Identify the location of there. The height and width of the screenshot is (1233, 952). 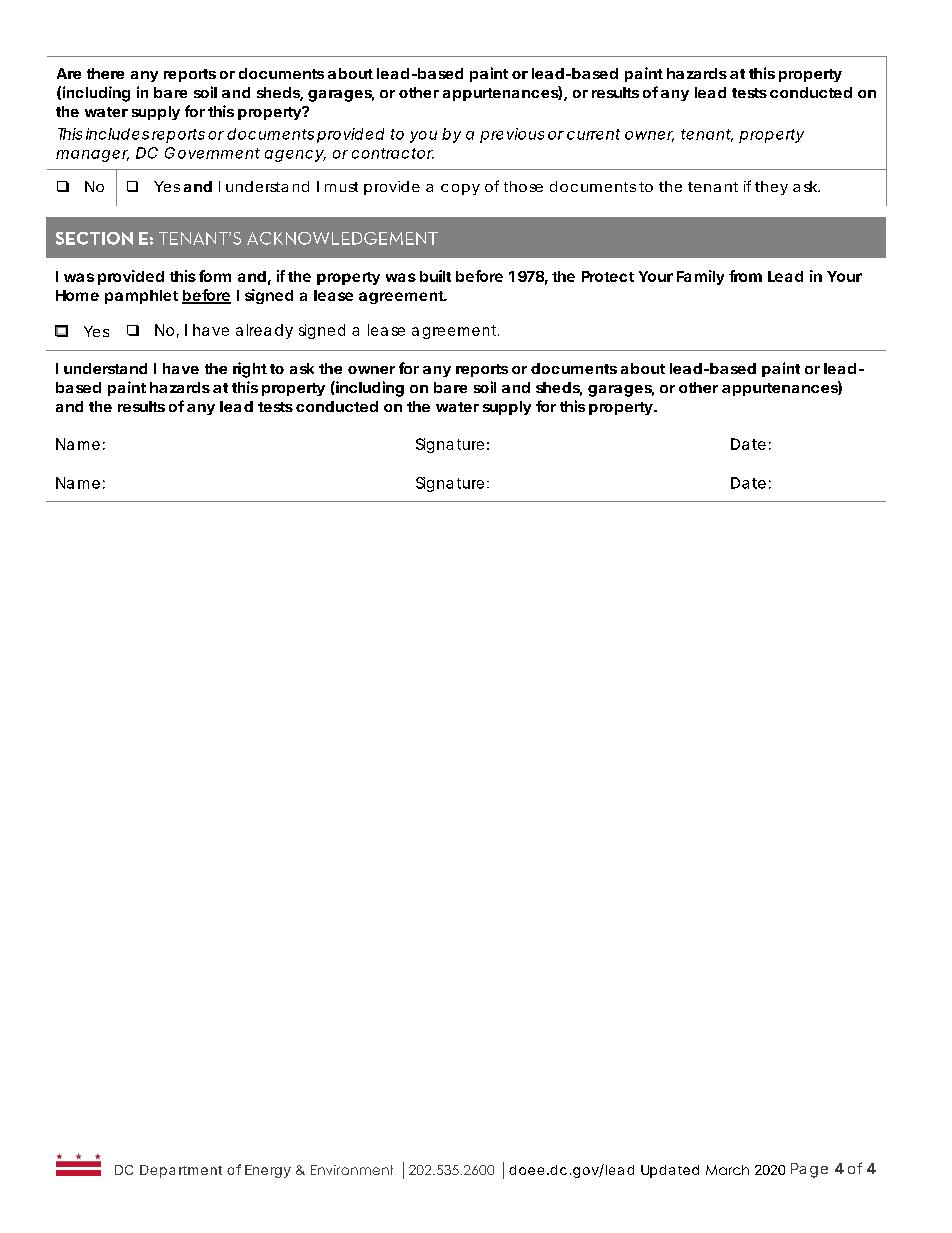
(105, 73).
